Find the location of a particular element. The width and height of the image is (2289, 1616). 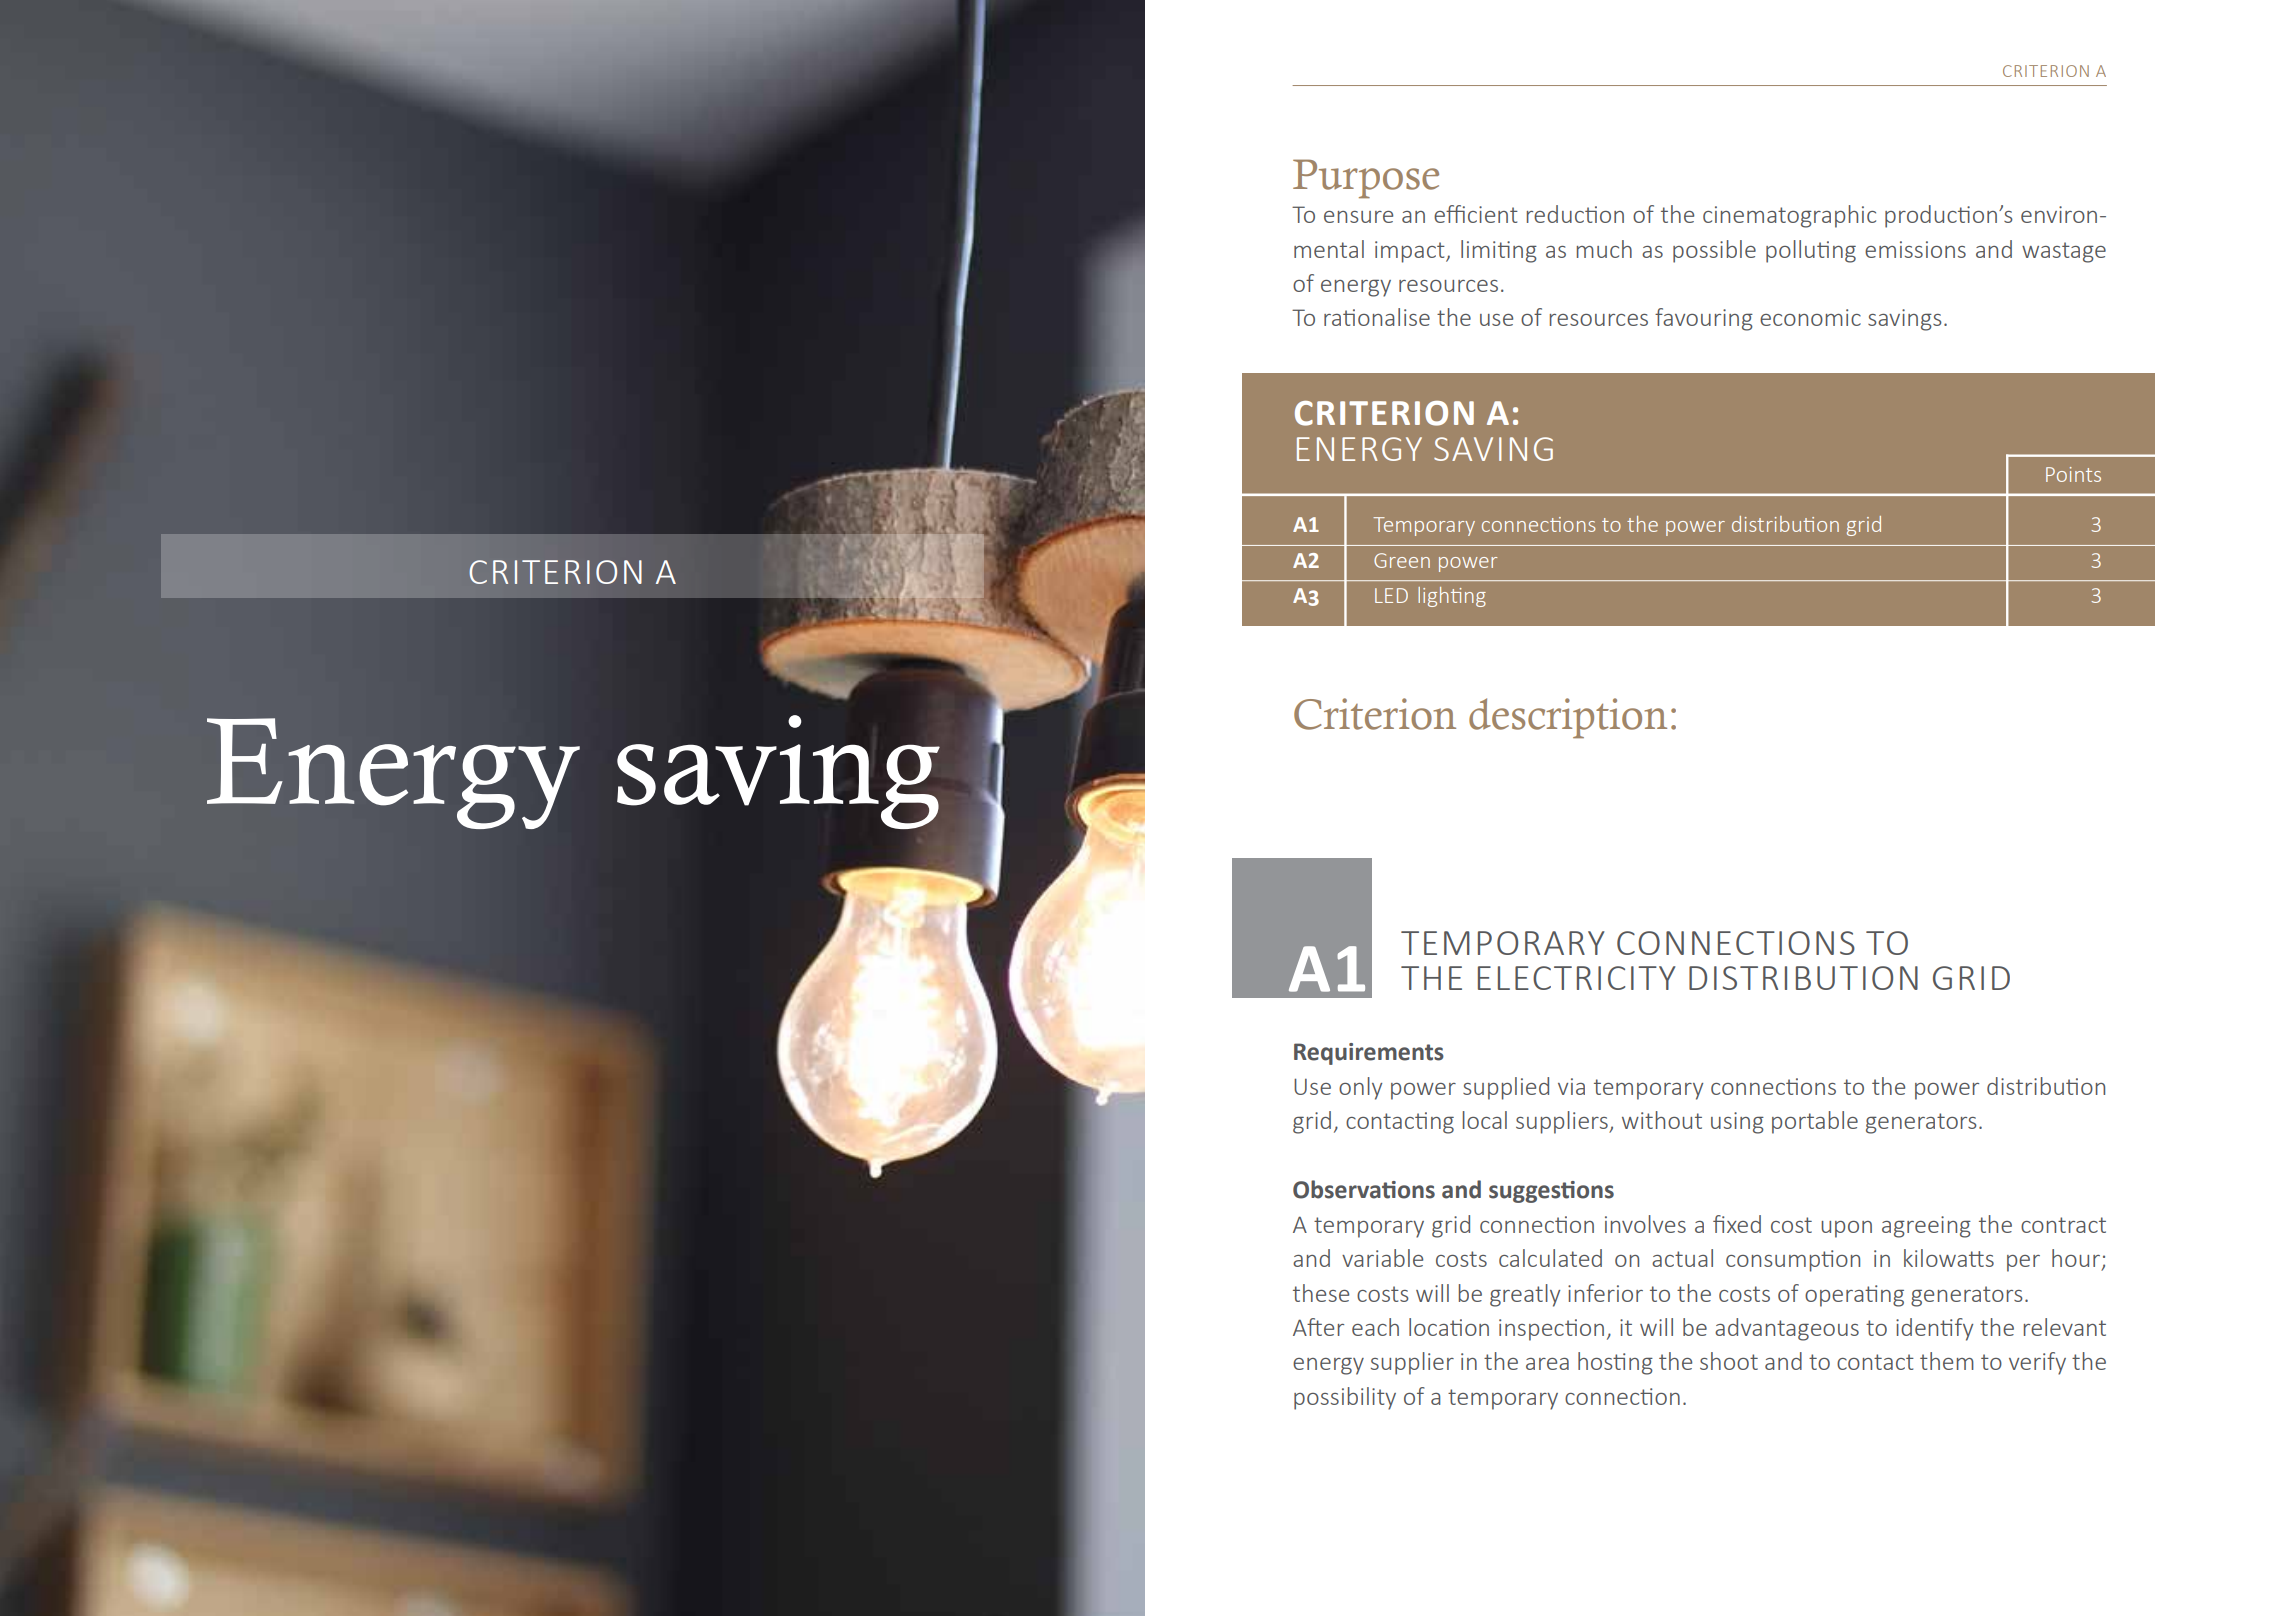

portable is located at coordinates (1815, 1122).
